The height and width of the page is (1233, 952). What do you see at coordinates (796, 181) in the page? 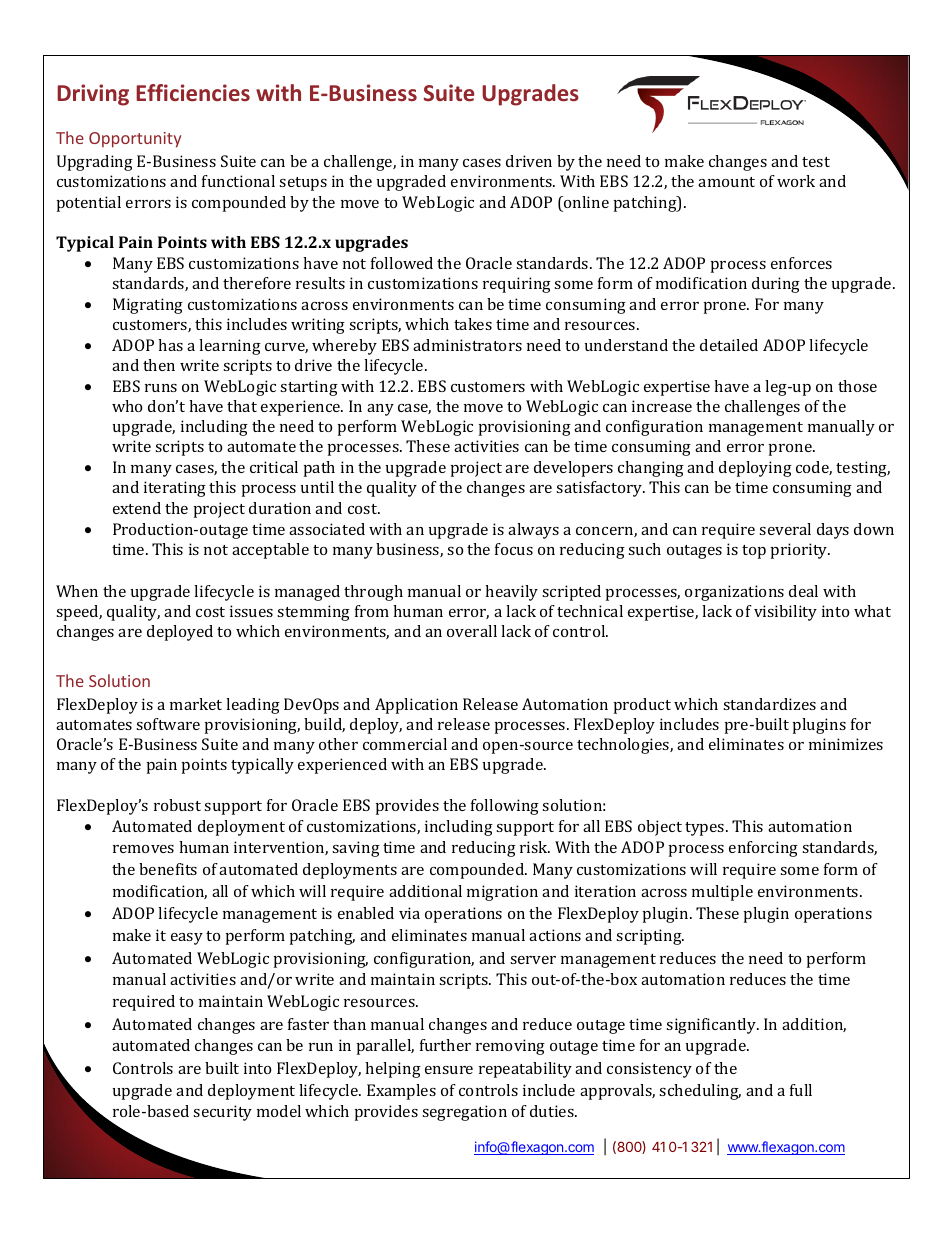
I see `work` at bounding box center [796, 181].
